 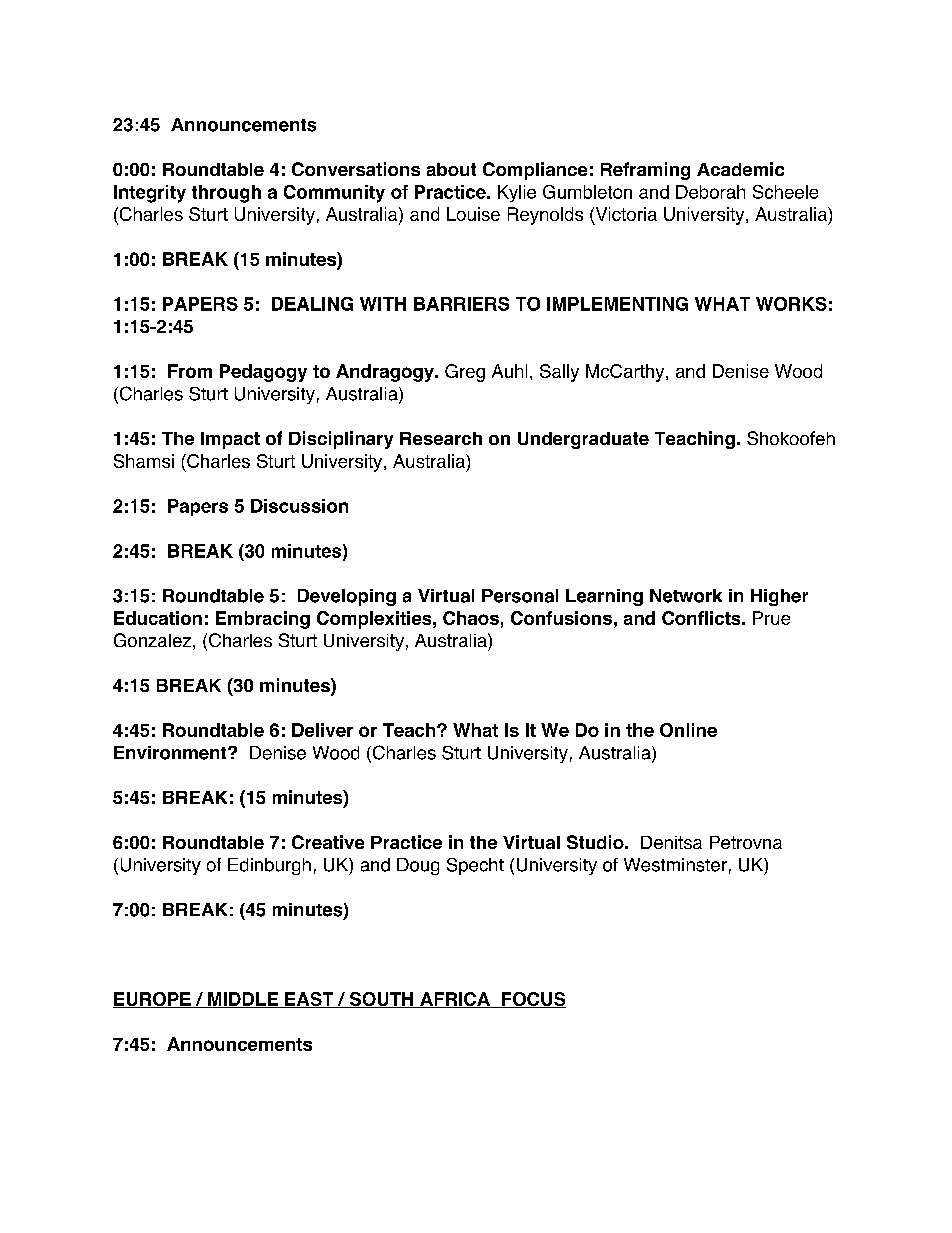 I want to click on through, so click(x=226, y=194).
